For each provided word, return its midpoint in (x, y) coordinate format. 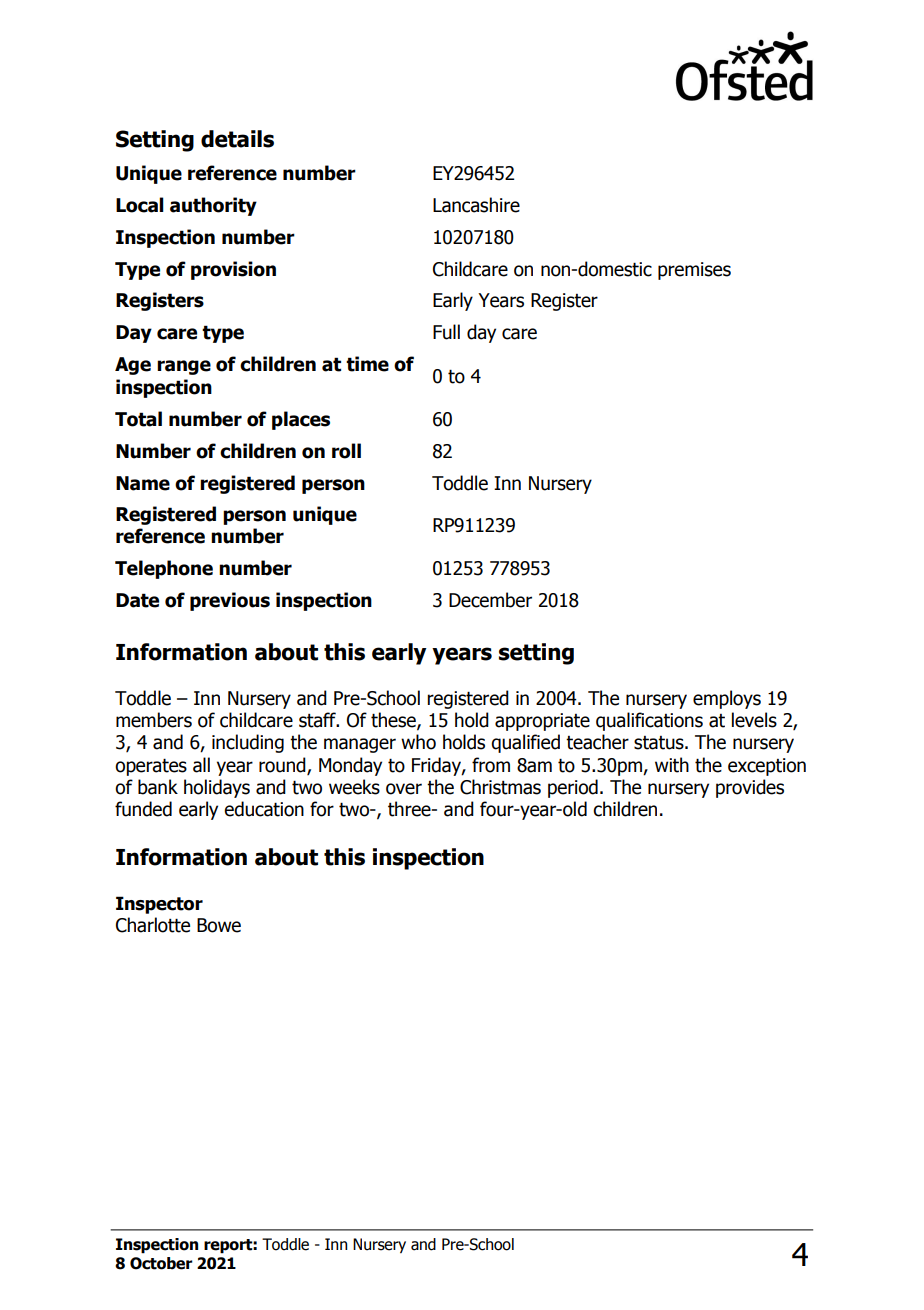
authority (213, 206)
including (248, 743)
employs (727, 699)
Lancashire (476, 205)
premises (694, 271)
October (161, 1263)
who (418, 742)
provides (750, 788)
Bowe (219, 925)
